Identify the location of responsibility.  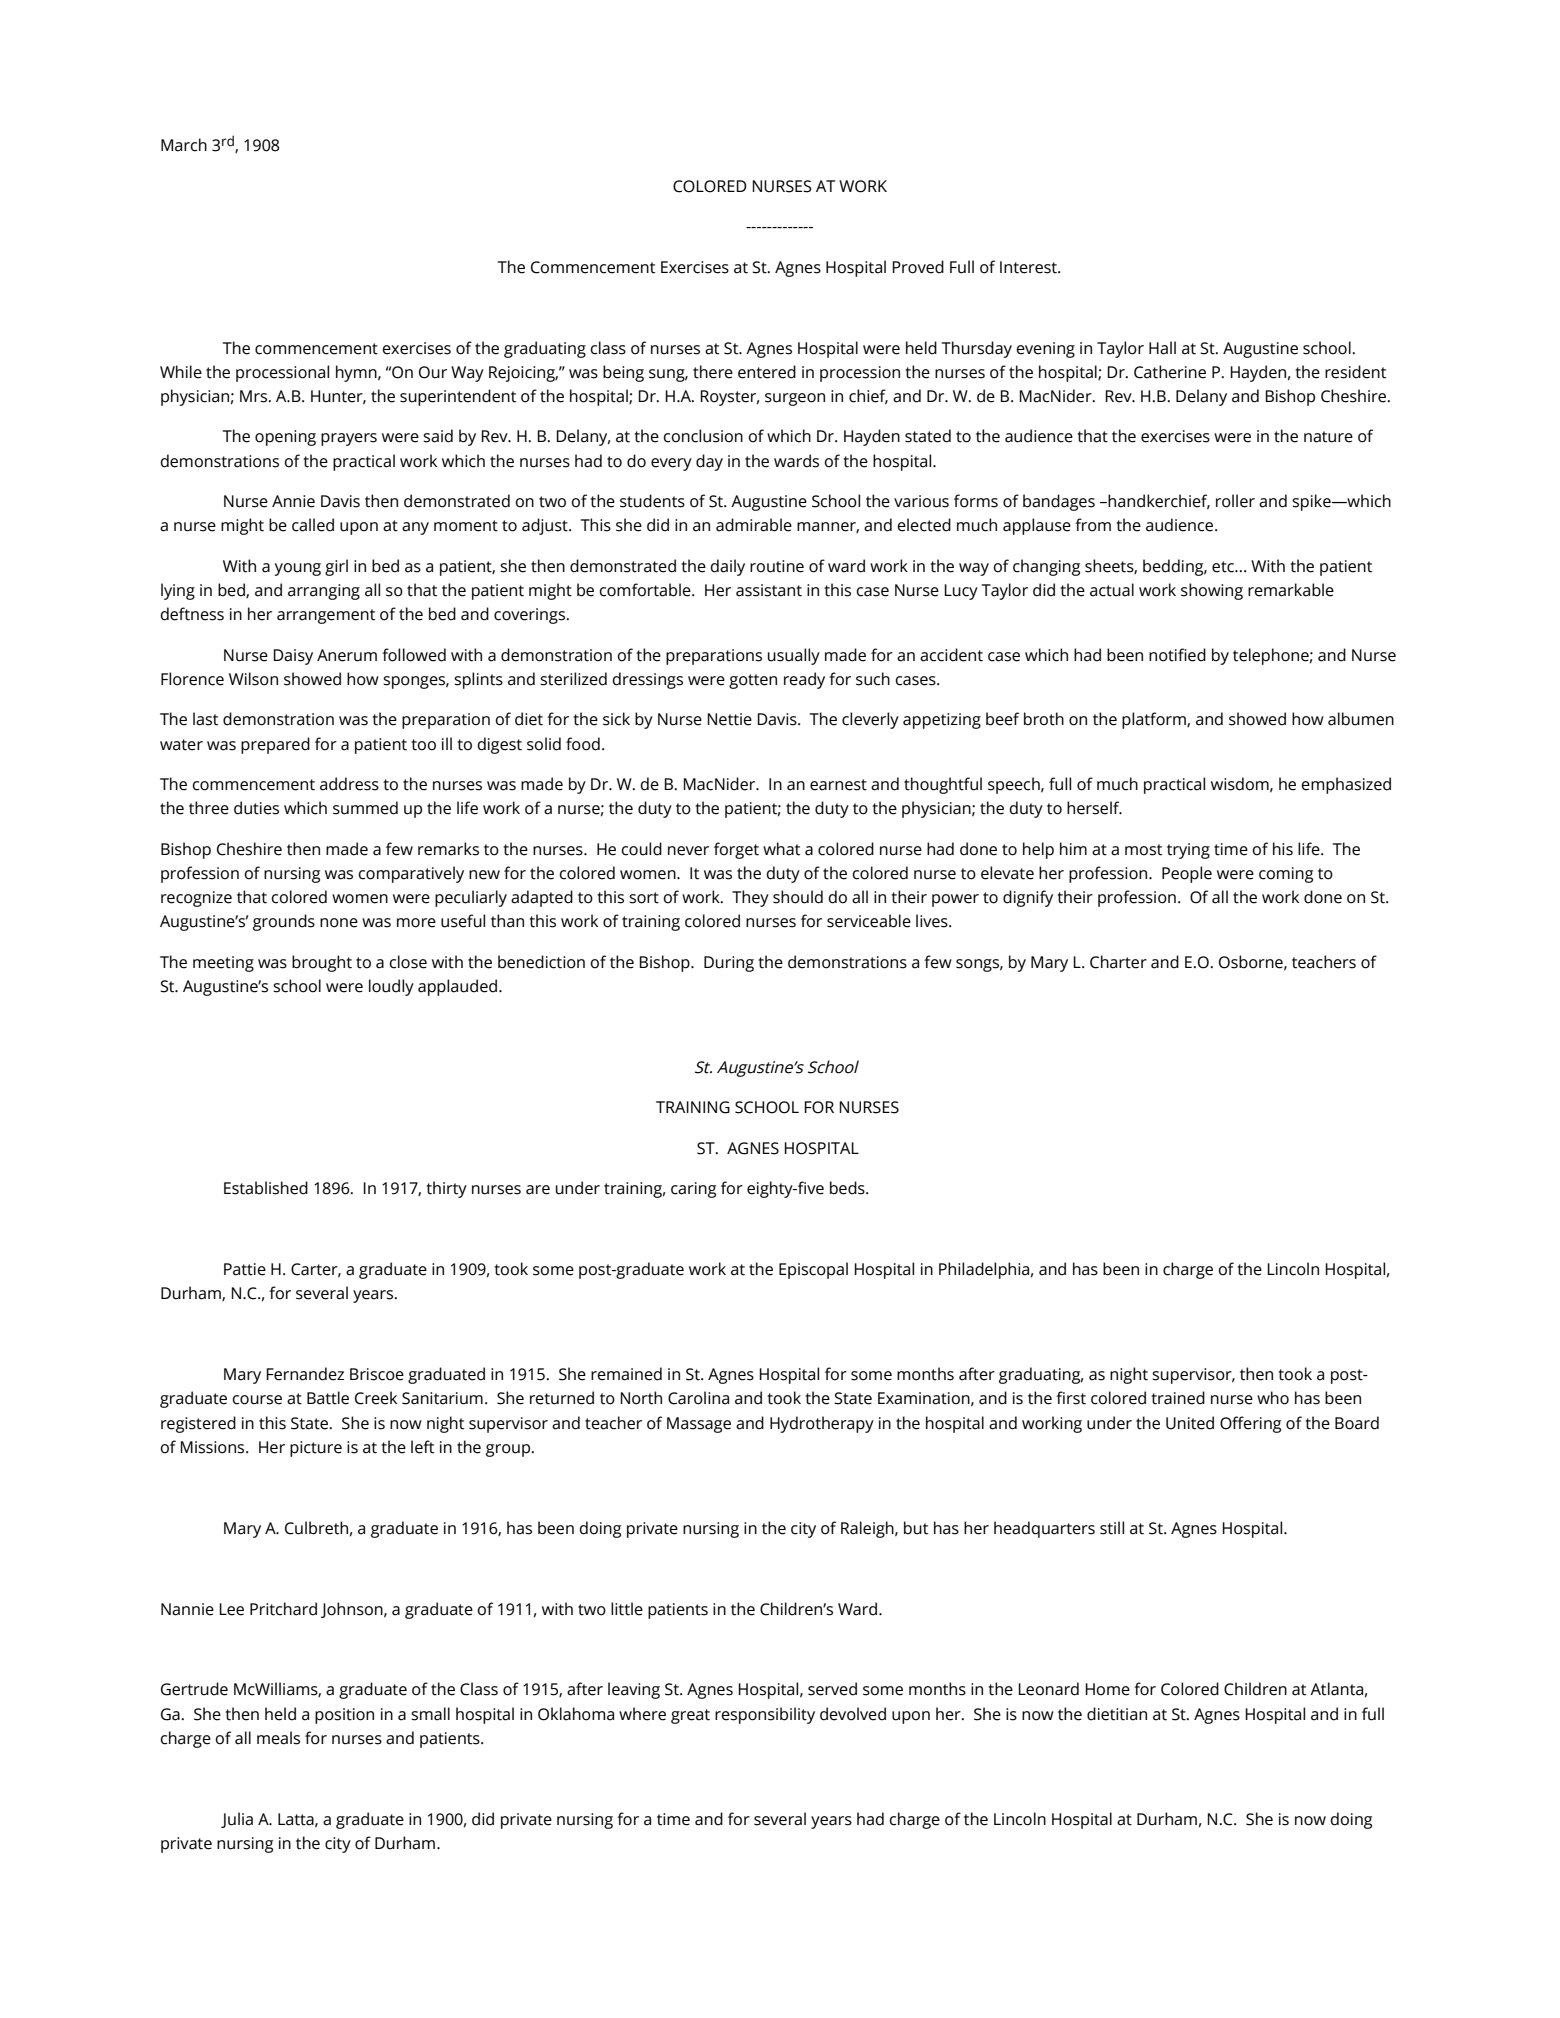
(765, 1715).
